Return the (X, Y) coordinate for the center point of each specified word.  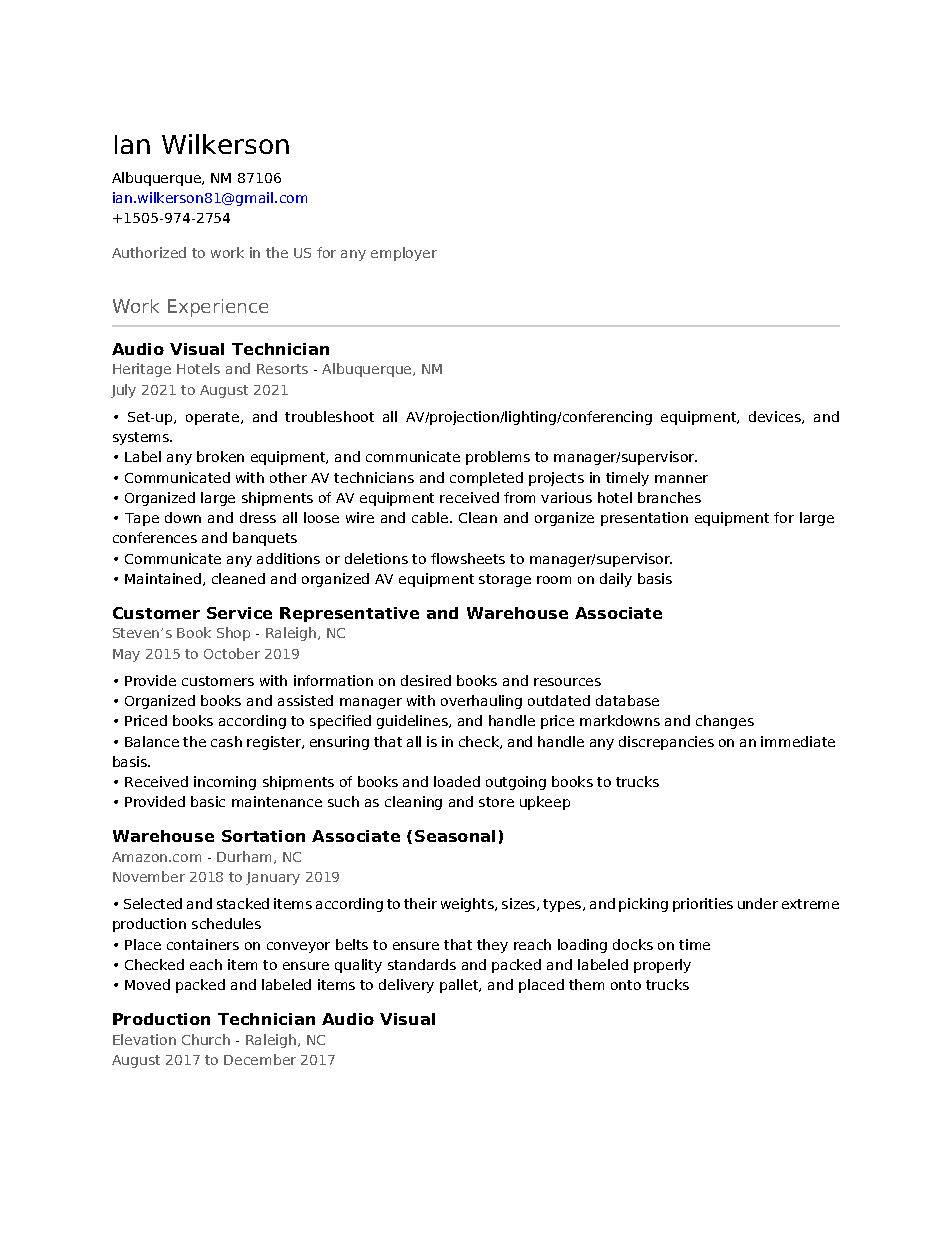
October (232, 653)
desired (426, 680)
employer (404, 254)
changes (725, 722)
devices (776, 417)
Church (206, 1039)
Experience (218, 308)
